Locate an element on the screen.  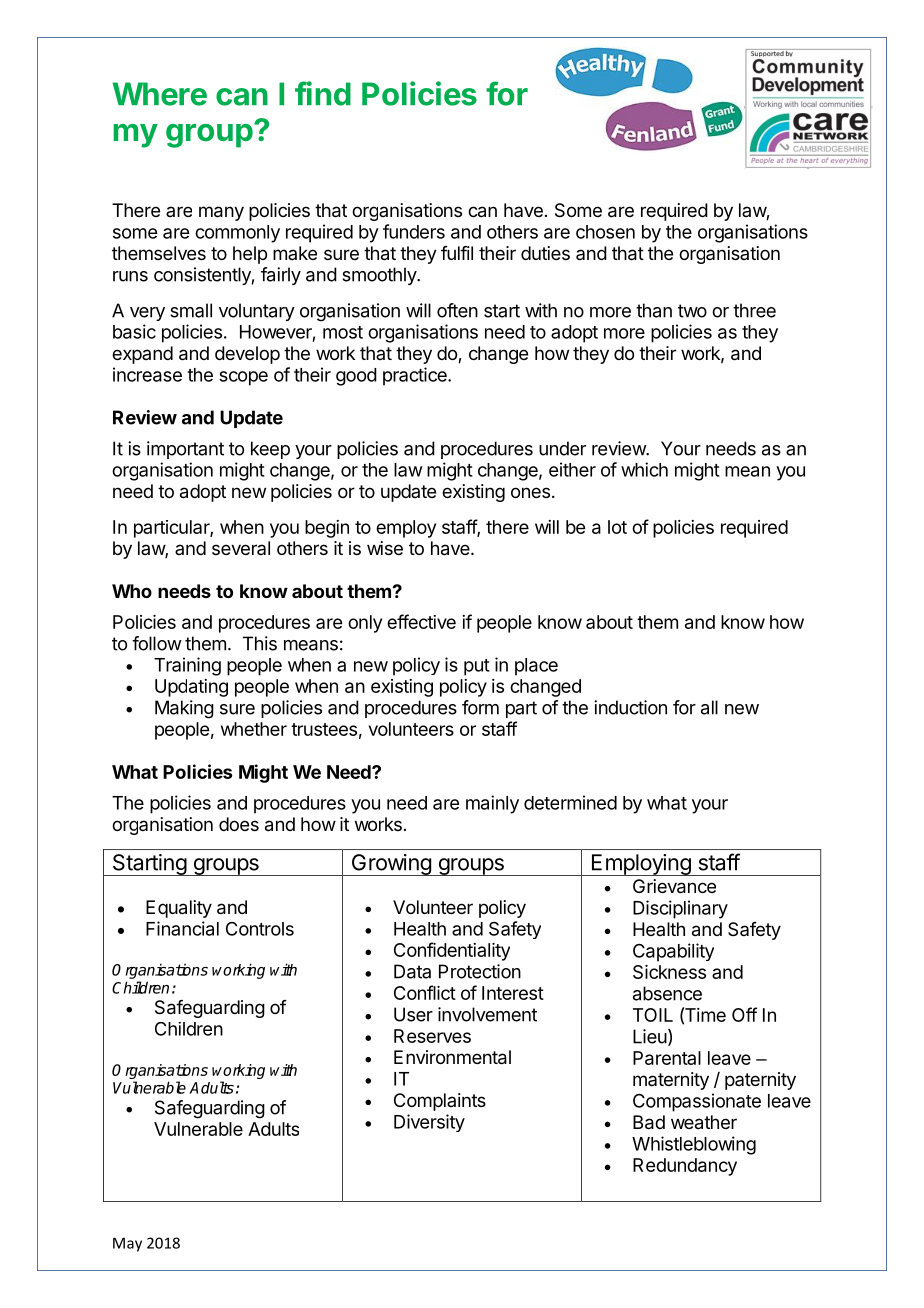
induction is located at coordinates (630, 707).
